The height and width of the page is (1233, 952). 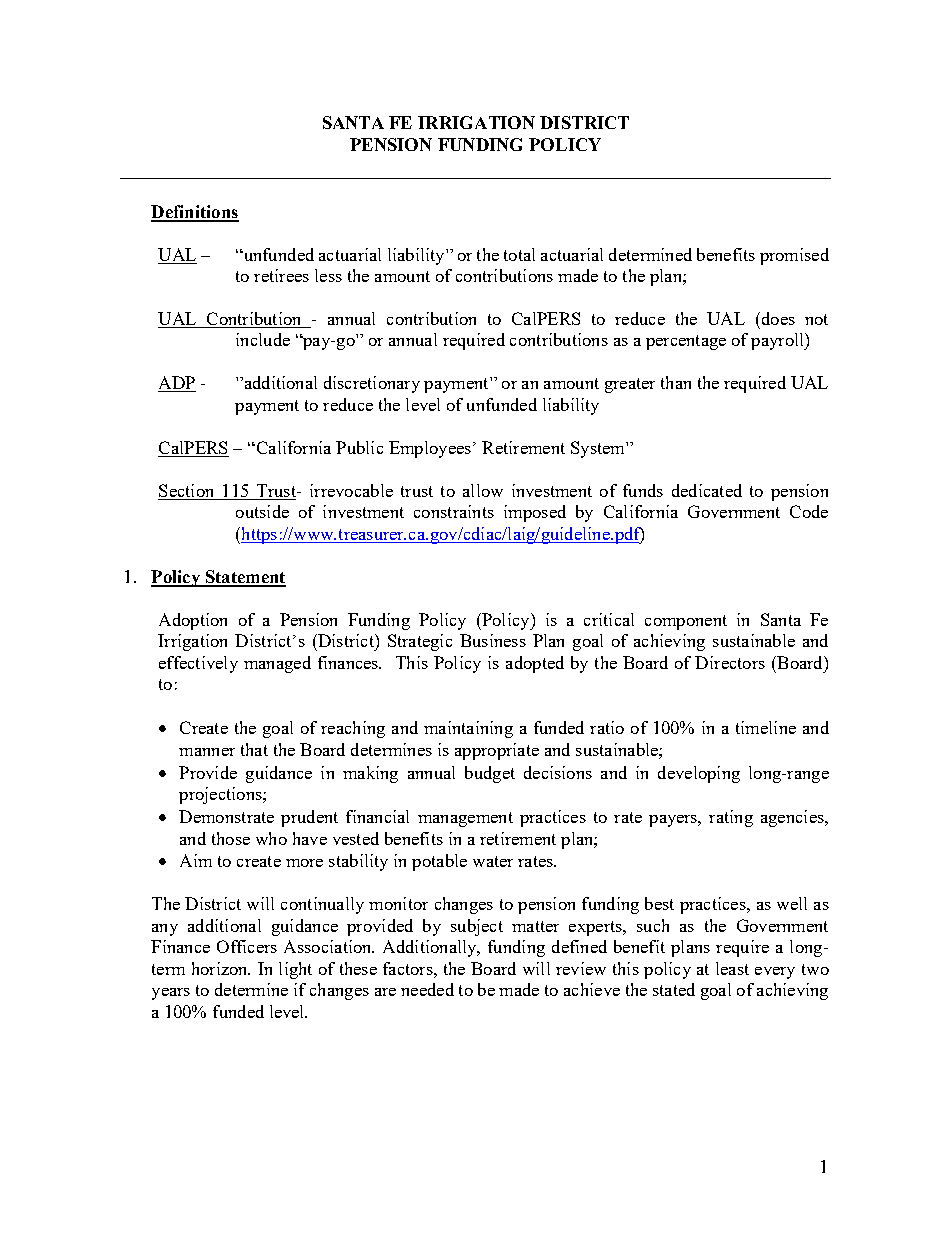 What do you see at coordinates (193, 621) in the page?
I see `Adoption` at bounding box center [193, 621].
